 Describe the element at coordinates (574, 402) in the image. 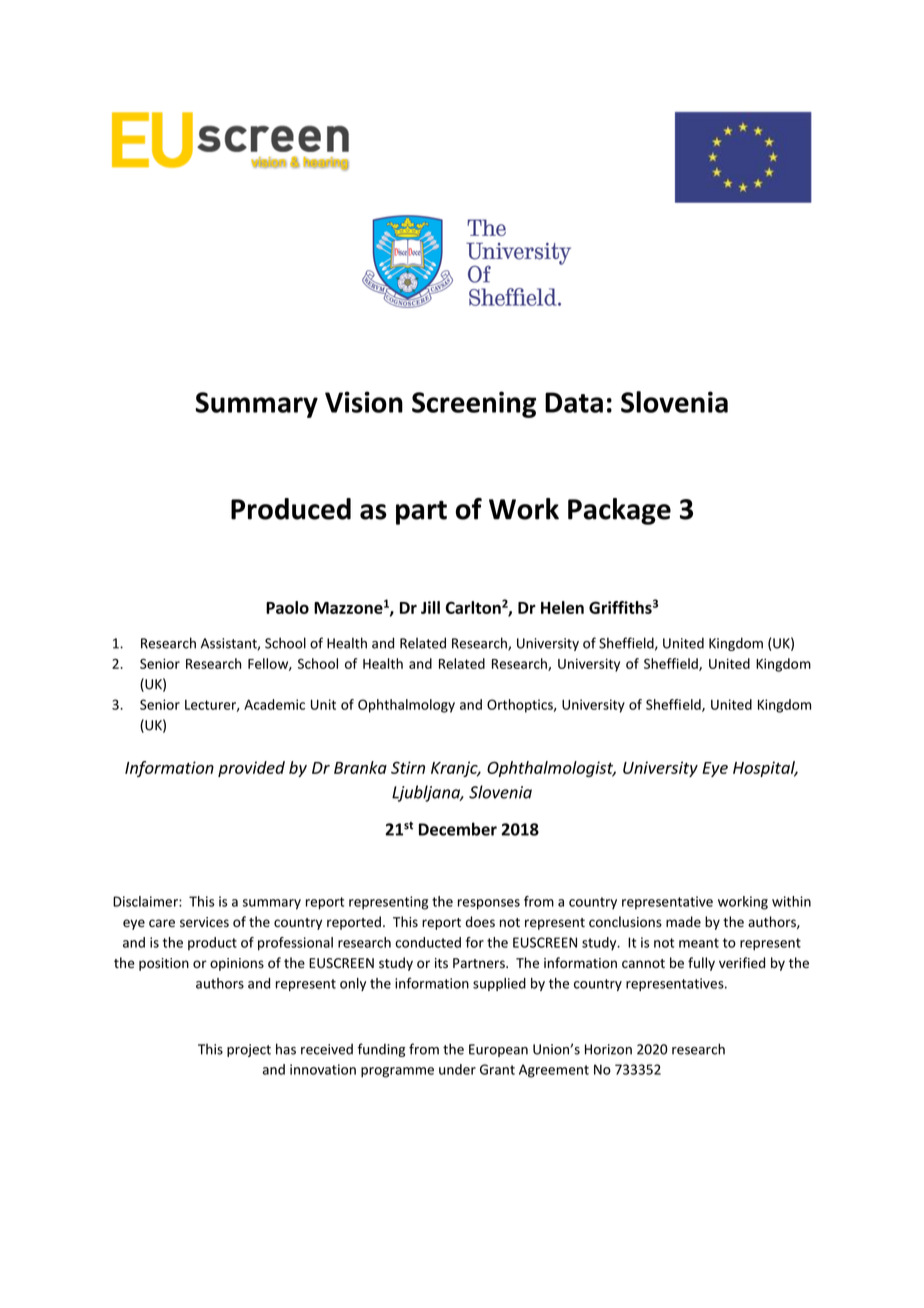

I see `Data` at that location.
